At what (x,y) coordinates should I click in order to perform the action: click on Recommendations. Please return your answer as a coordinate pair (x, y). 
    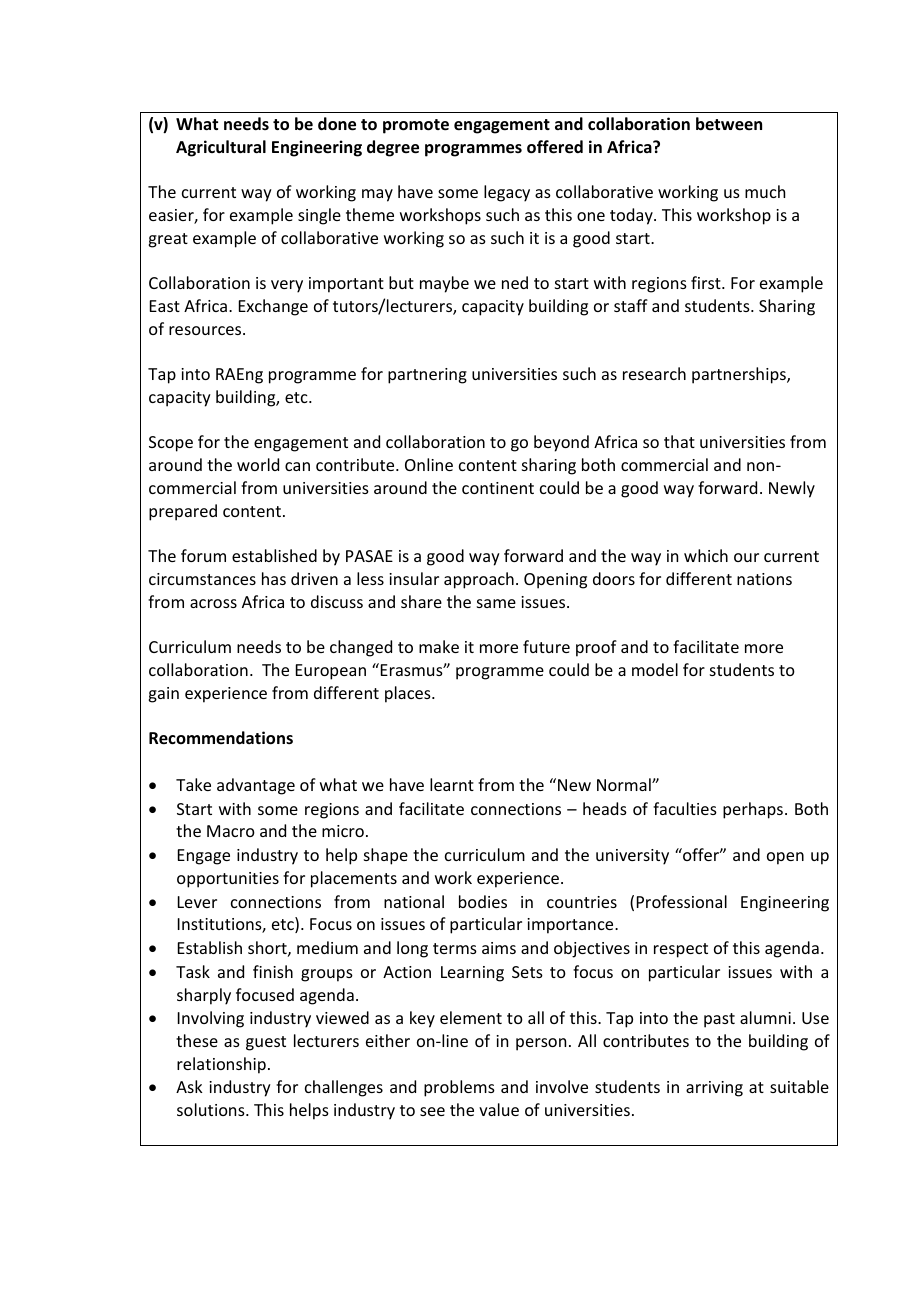
    Looking at the image, I should click on (221, 738).
